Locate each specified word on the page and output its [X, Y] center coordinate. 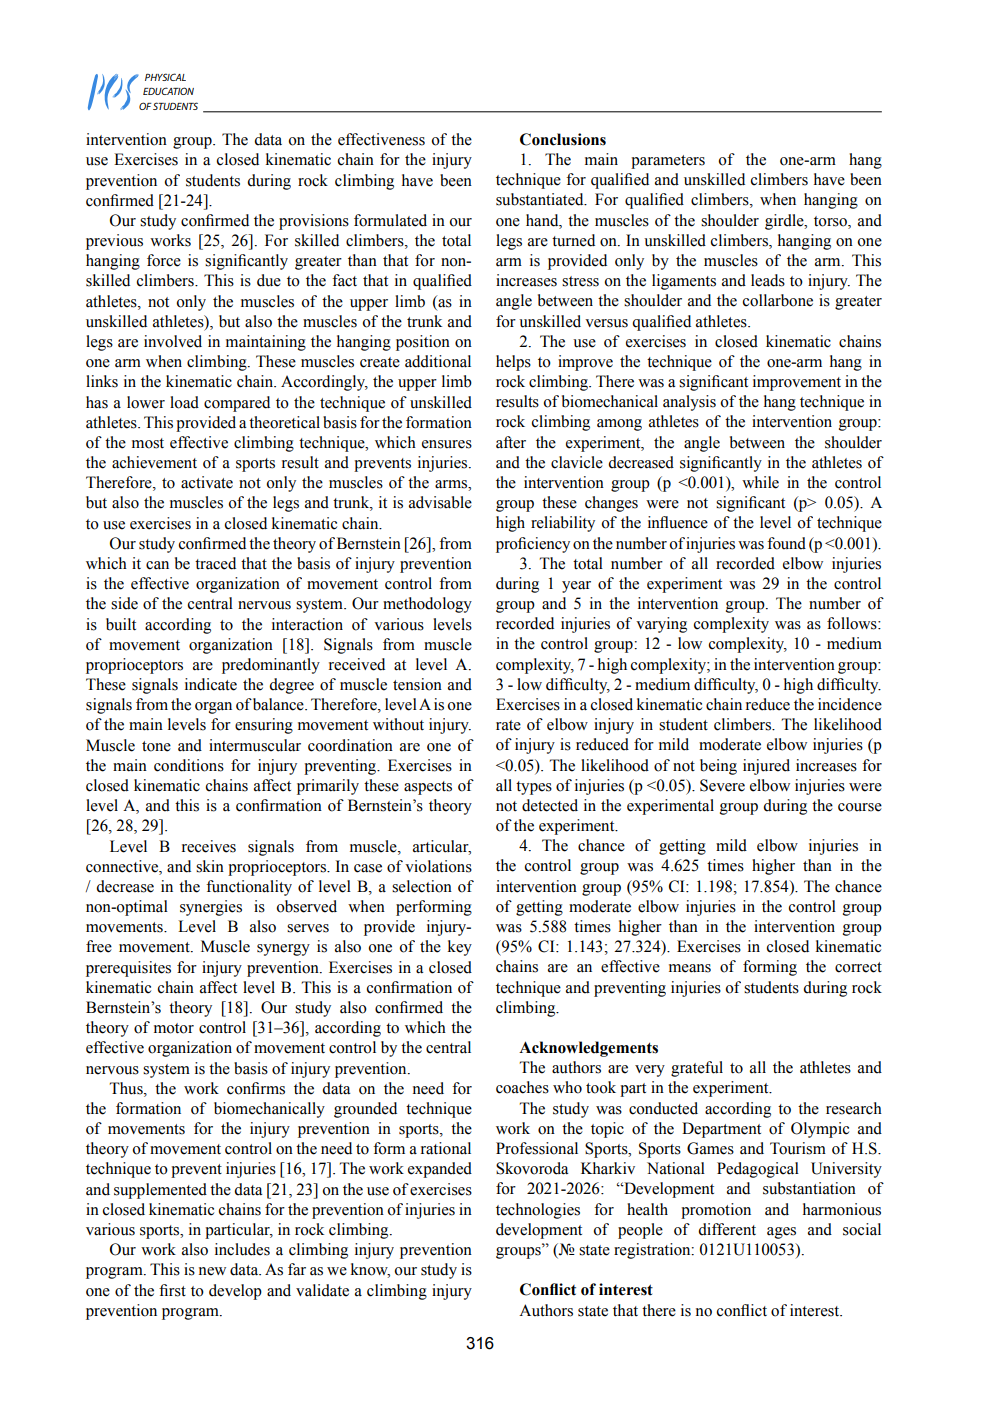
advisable [440, 502]
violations [438, 866]
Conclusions [563, 139]
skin [210, 866]
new [212, 1271]
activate [207, 482]
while [760, 482]
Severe [722, 785]
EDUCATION [168, 91]
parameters [668, 162]
